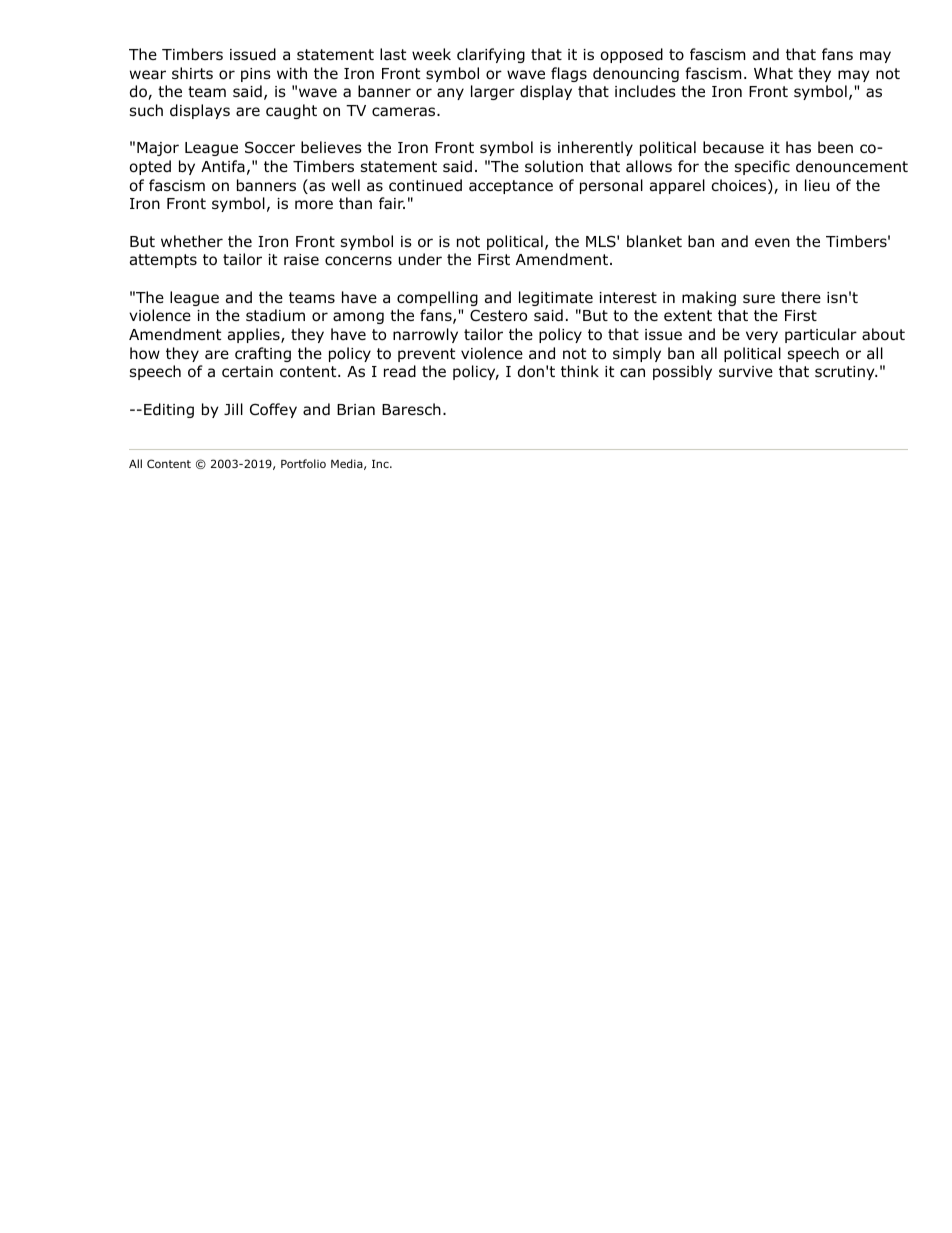 The image size is (952, 1233). What do you see at coordinates (314, 205) in the screenshot?
I see `more` at bounding box center [314, 205].
